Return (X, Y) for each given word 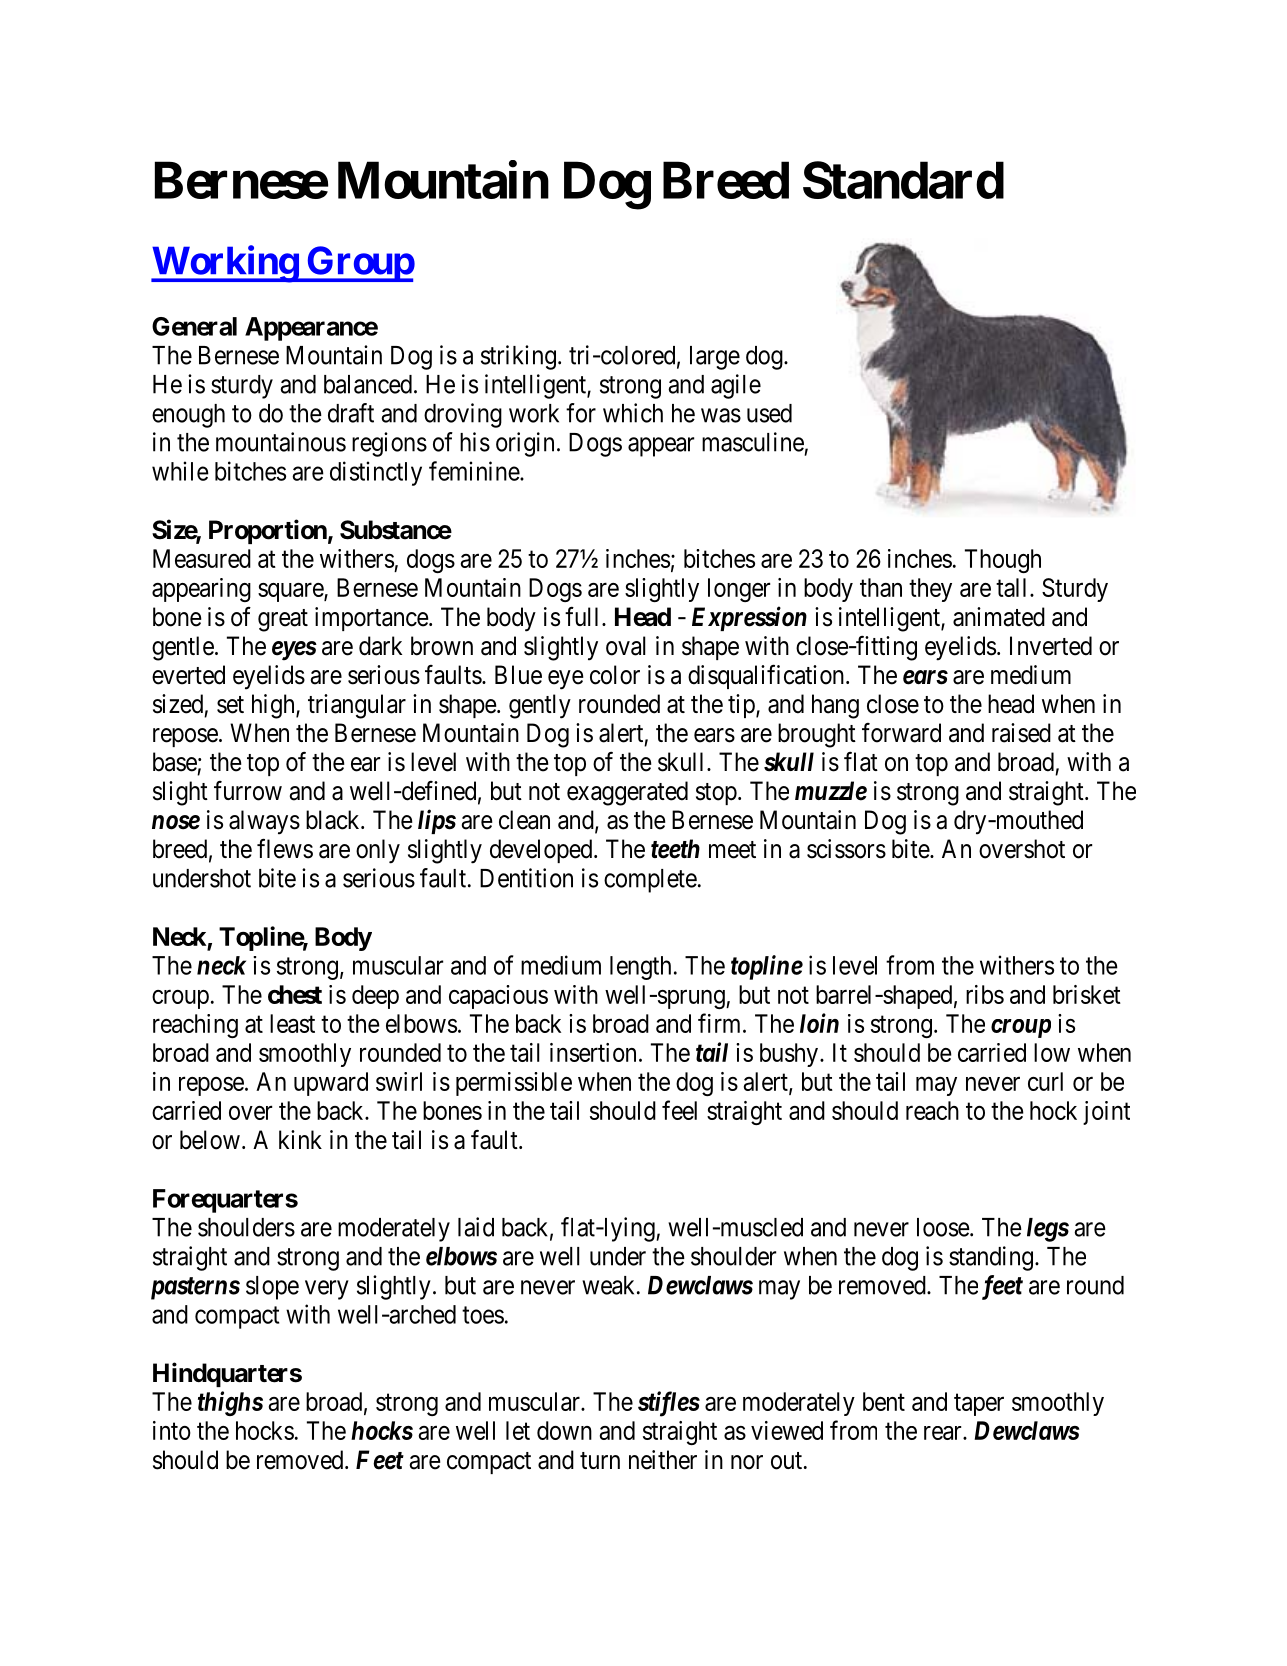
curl (1045, 1081)
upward (331, 1084)
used (769, 413)
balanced (368, 384)
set (230, 705)
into (172, 1430)
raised (1021, 733)
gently (540, 706)
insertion (593, 1052)
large (715, 358)
